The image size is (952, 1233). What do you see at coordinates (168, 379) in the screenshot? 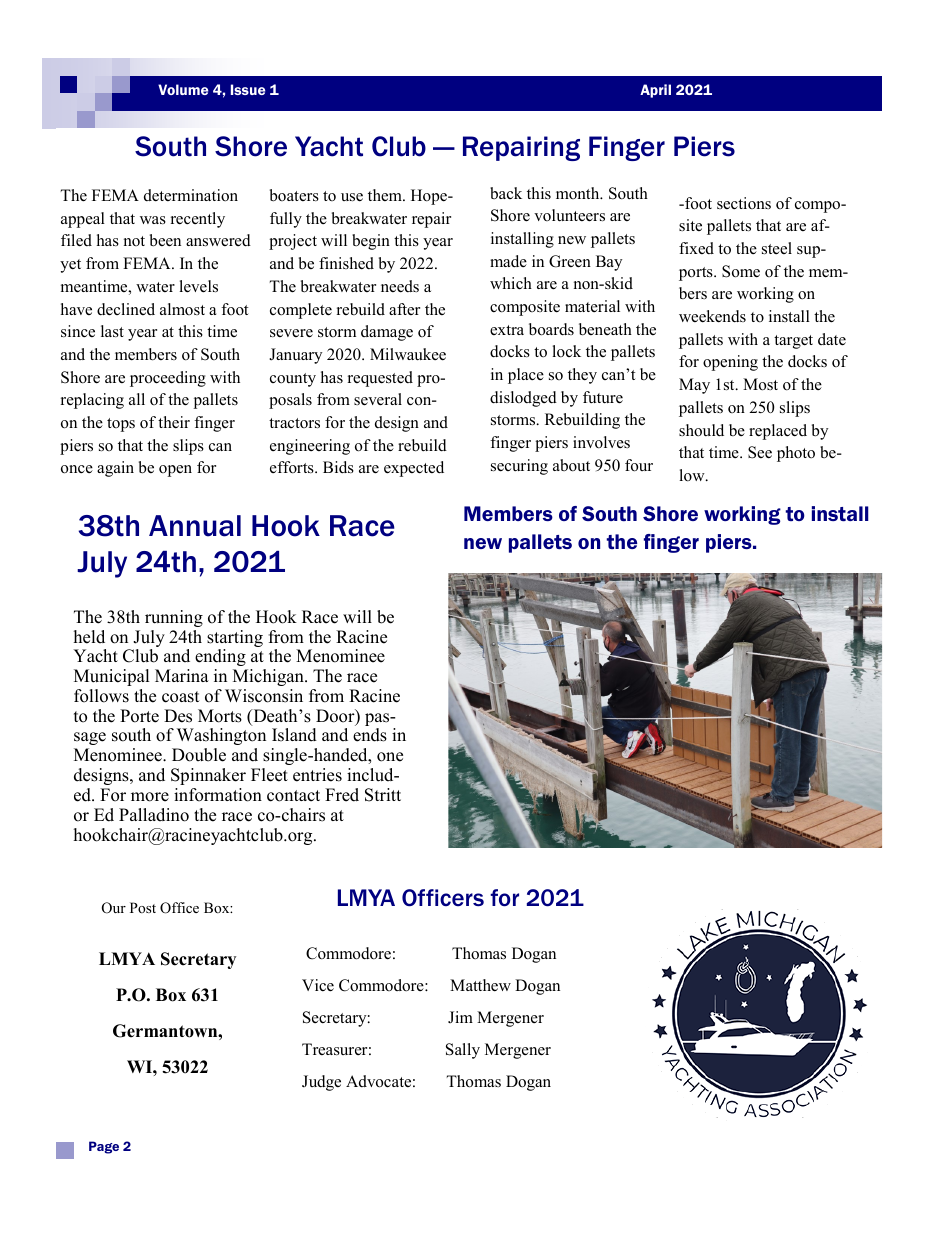
I see `proceeding` at bounding box center [168, 379].
